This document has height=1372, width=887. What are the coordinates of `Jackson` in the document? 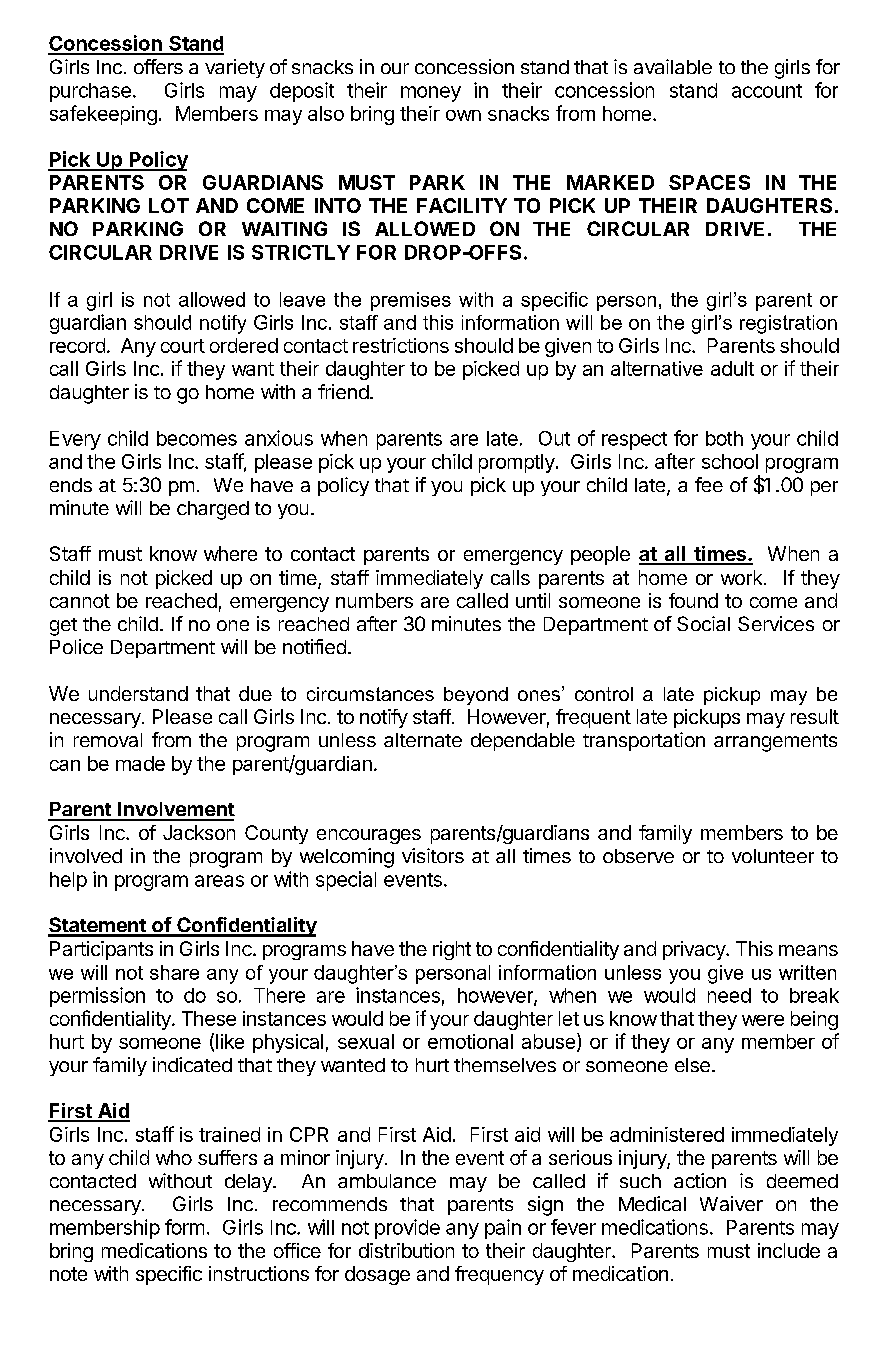 It's located at (199, 832).
